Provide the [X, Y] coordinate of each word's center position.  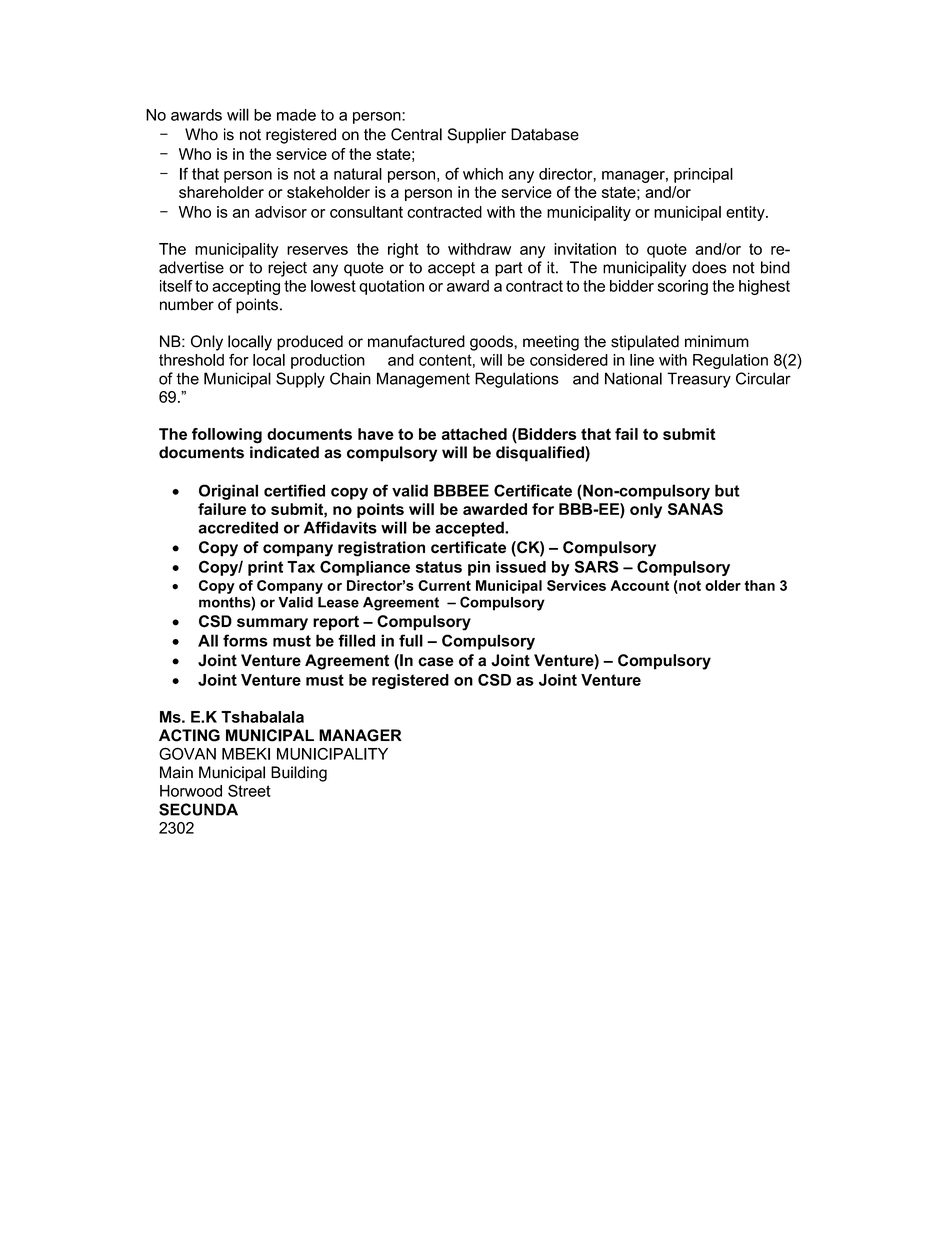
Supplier [477, 136]
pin [479, 568]
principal [703, 175]
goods [492, 343]
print [265, 568]
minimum [717, 341]
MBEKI [246, 754]
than [759, 585]
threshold [191, 360]
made [296, 115]
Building [299, 774]
